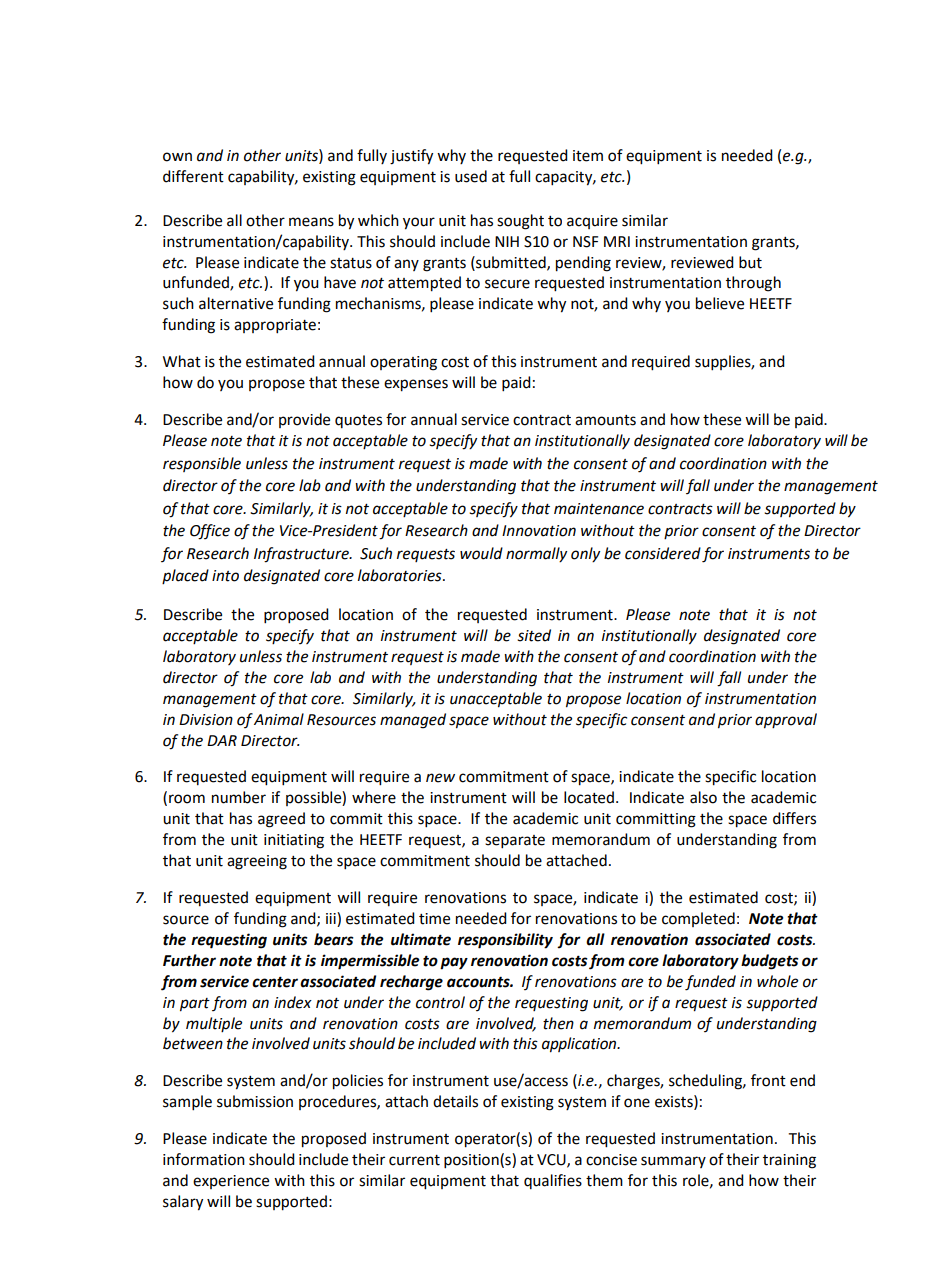 The image size is (952, 1272). Describe the element at coordinates (471, 176) in the screenshot. I see `used` at that location.
